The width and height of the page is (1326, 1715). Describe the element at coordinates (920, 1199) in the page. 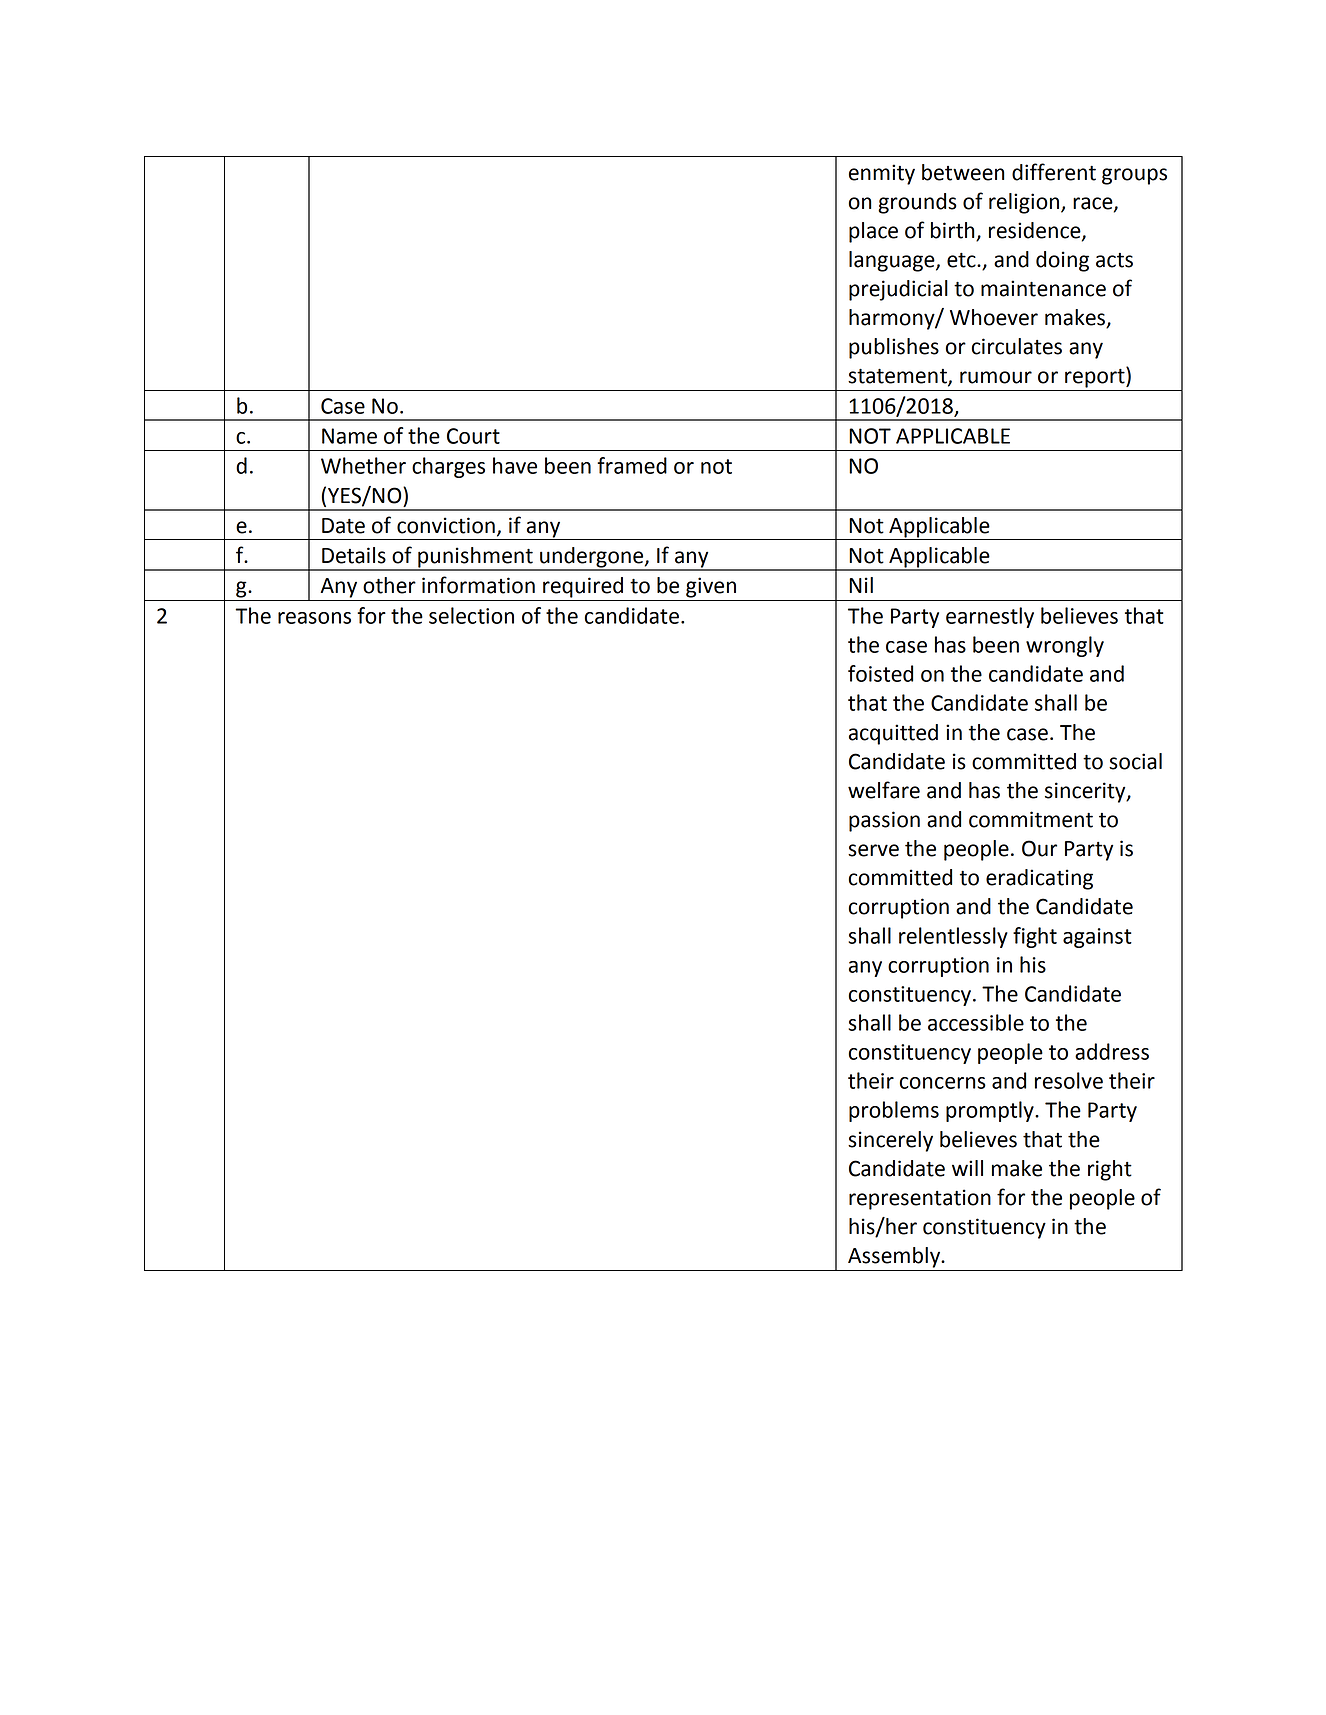

I see `representation` at that location.
